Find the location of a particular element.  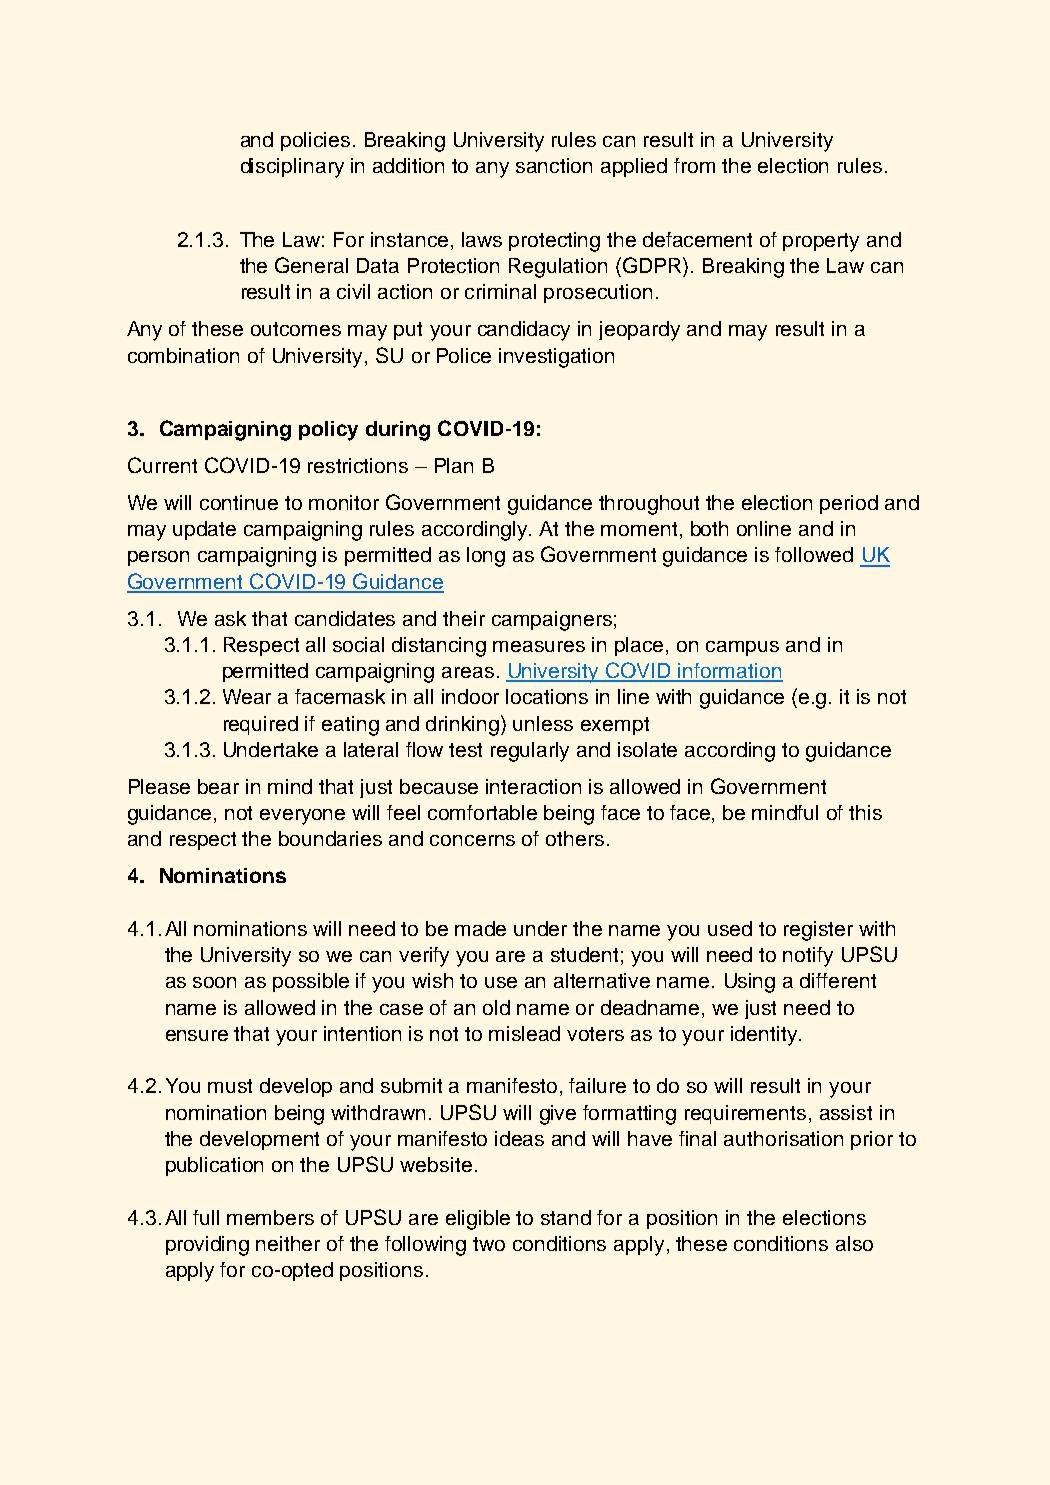

Wear is located at coordinates (247, 696).
